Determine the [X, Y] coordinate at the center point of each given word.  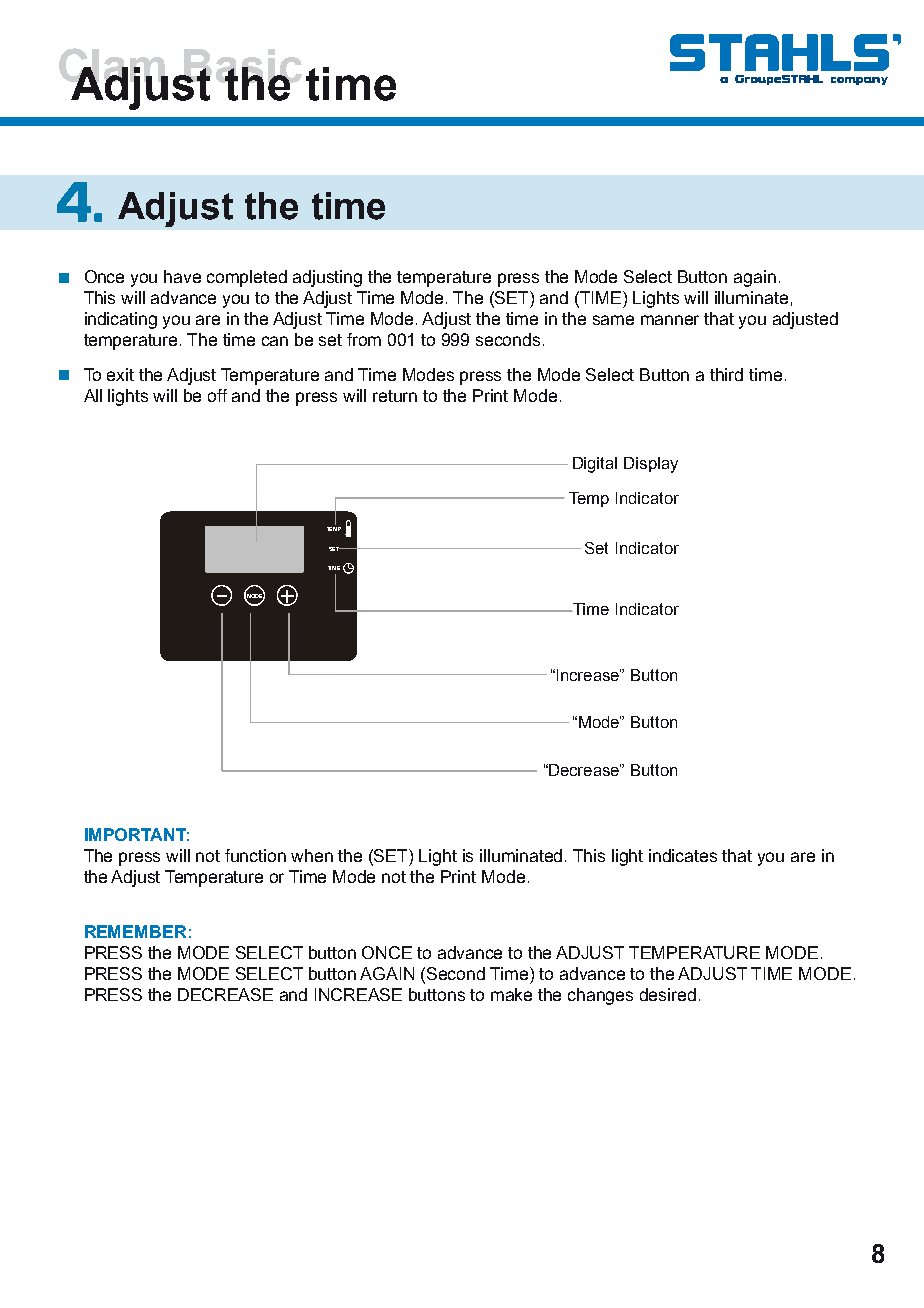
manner [670, 320]
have [182, 276]
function [255, 855]
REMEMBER [135, 931]
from [364, 339]
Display [651, 465]
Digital [595, 465]
